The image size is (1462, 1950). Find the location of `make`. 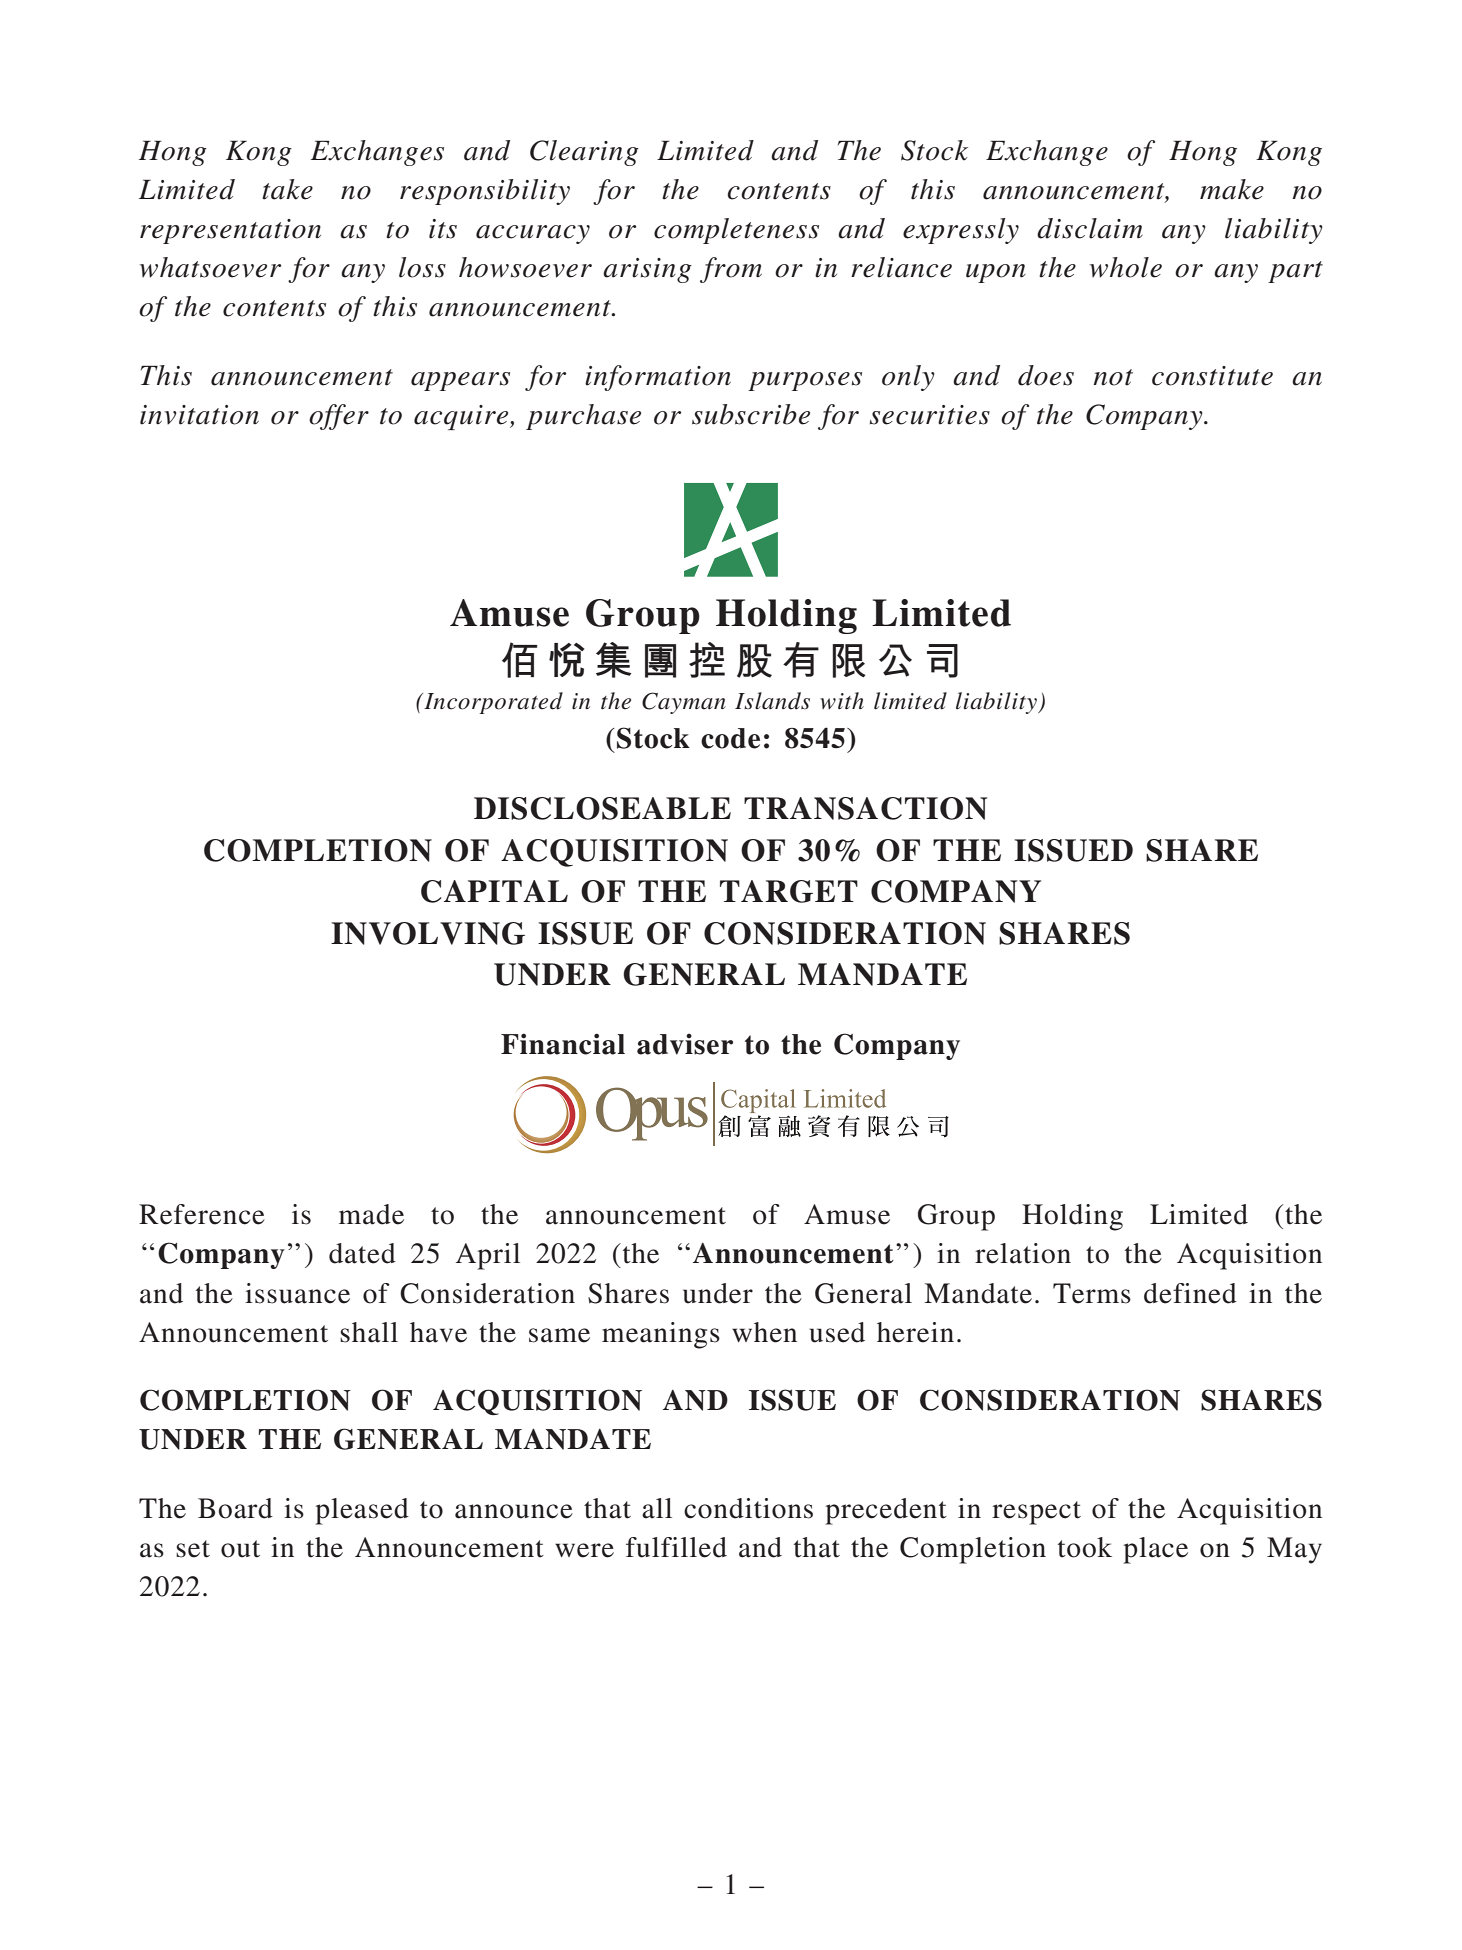

make is located at coordinates (1232, 189).
